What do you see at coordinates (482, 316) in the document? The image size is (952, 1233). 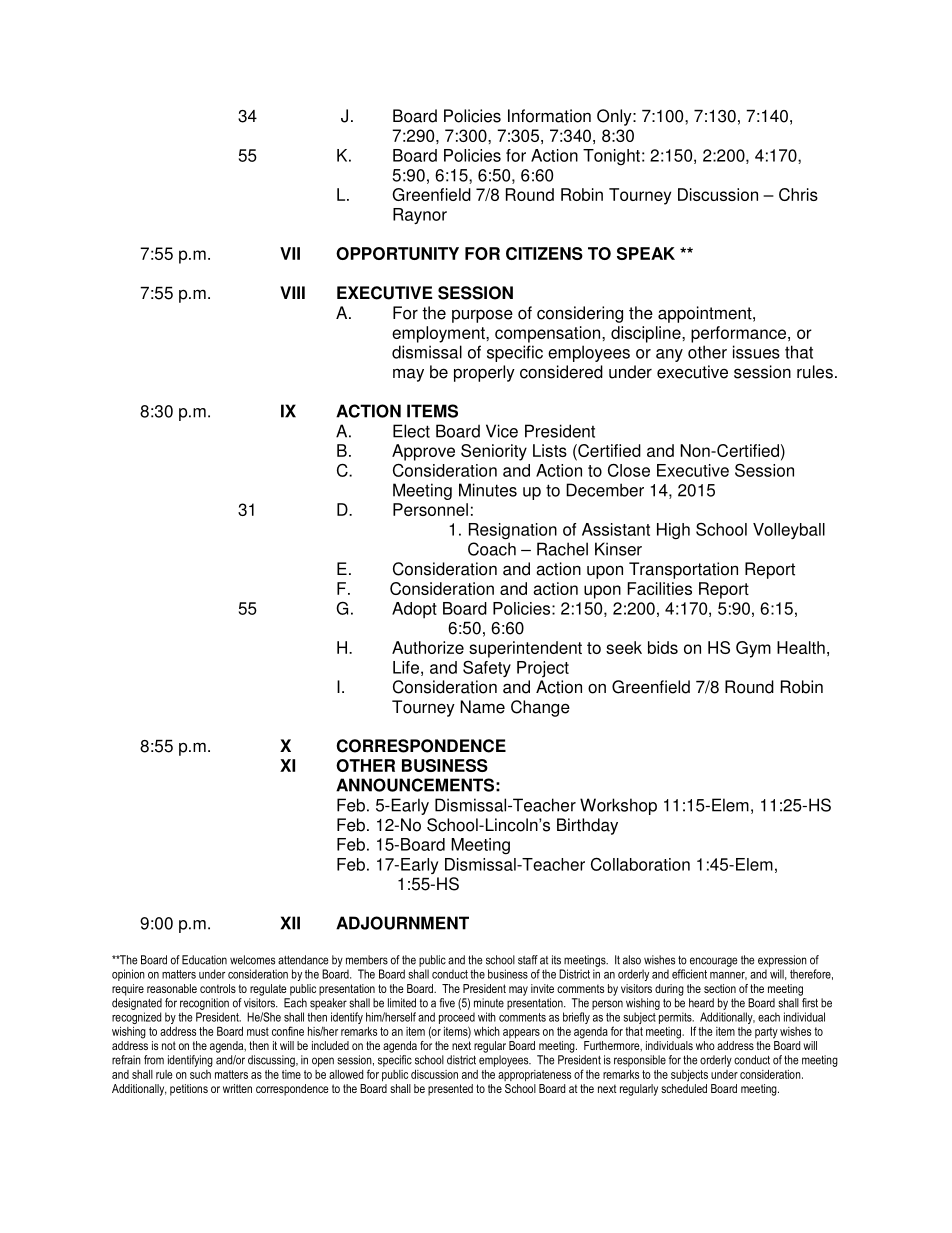 I see `purpose` at bounding box center [482, 316].
